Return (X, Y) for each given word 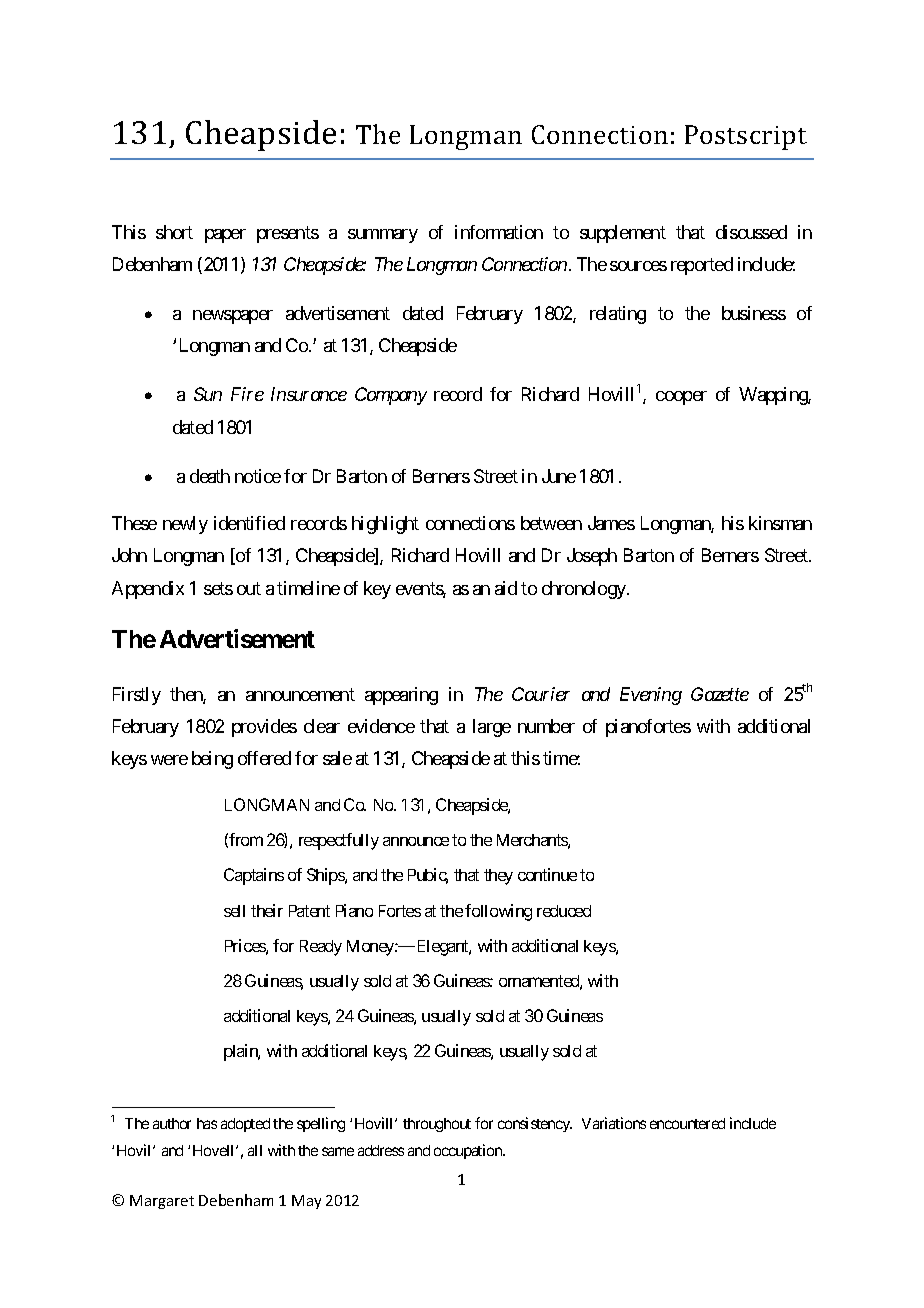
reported (702, 266)
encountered (687, 1123)
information (499, 232)
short (174, 232)
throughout (437, 1125)
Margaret (162, 1202)
